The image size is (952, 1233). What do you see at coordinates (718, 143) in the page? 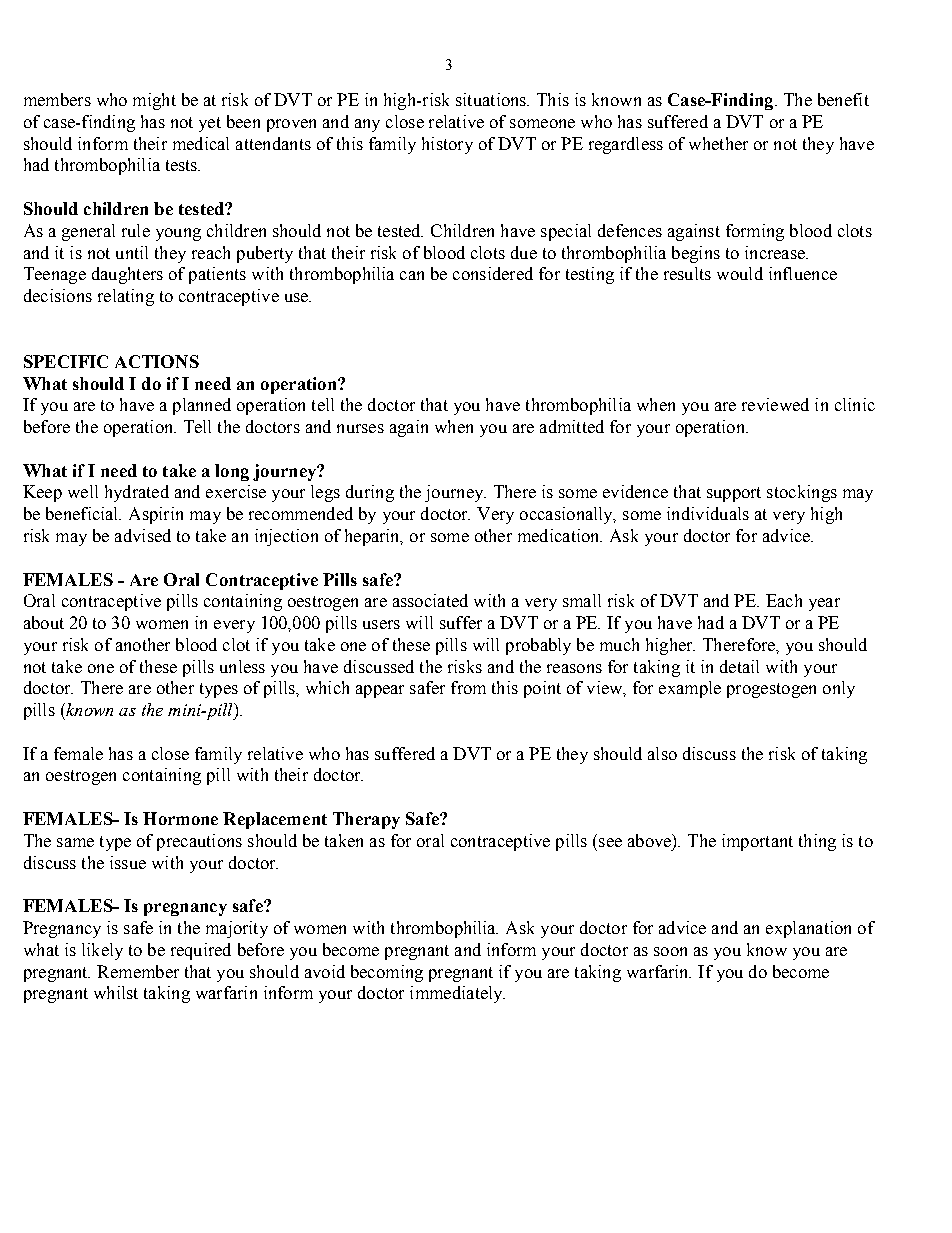
I see `whether` at bounding box center [718, 143].
